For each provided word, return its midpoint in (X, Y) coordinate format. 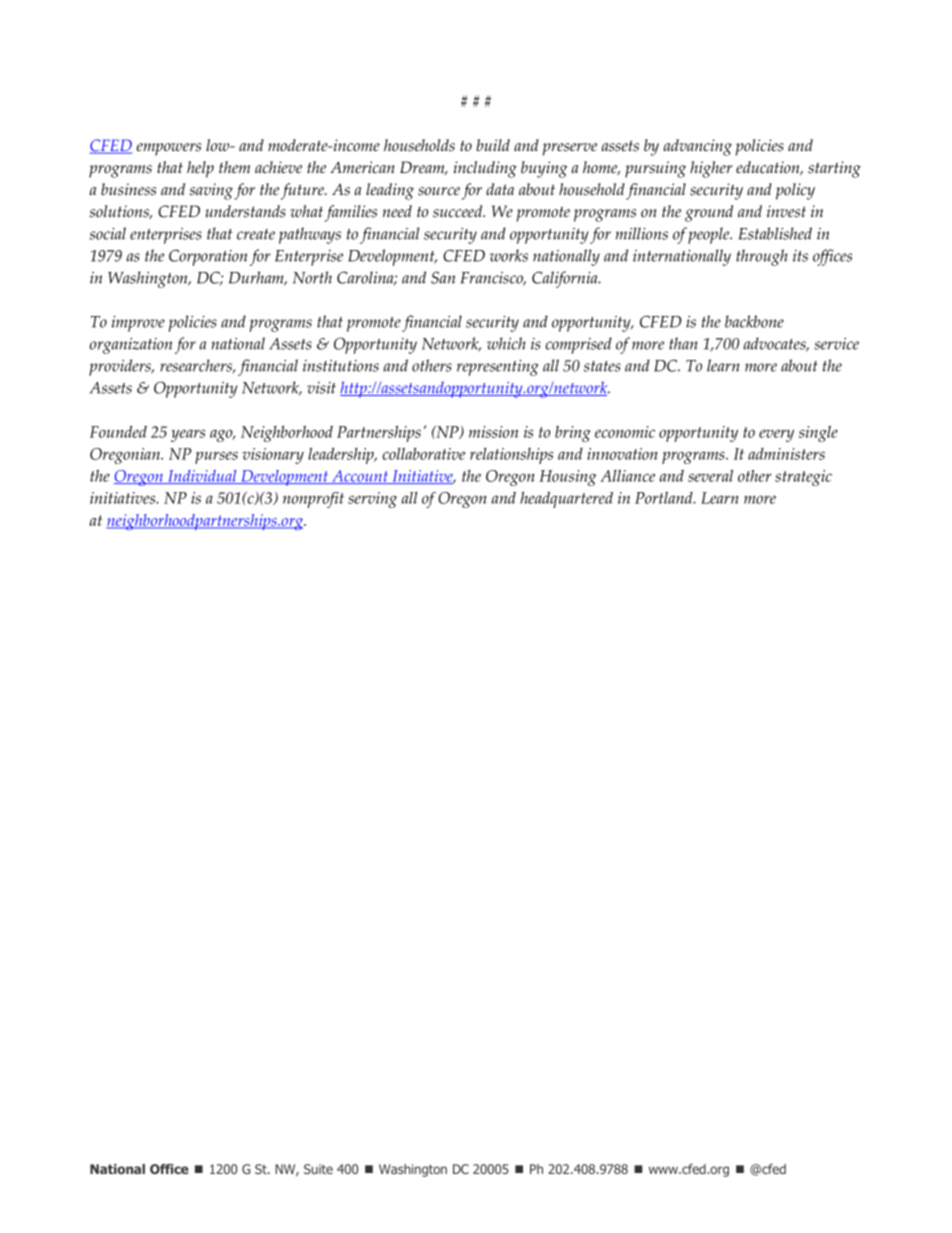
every (776, 435)
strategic (803, 478)
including (485, 169)
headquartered (566, 500)
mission (493, 432)
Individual (202, 477)
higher (711, 169)
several (710, 476)
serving (372, 500)
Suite (318, 1169)
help (200, 169)
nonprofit (313, 500)
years (188, 435)
